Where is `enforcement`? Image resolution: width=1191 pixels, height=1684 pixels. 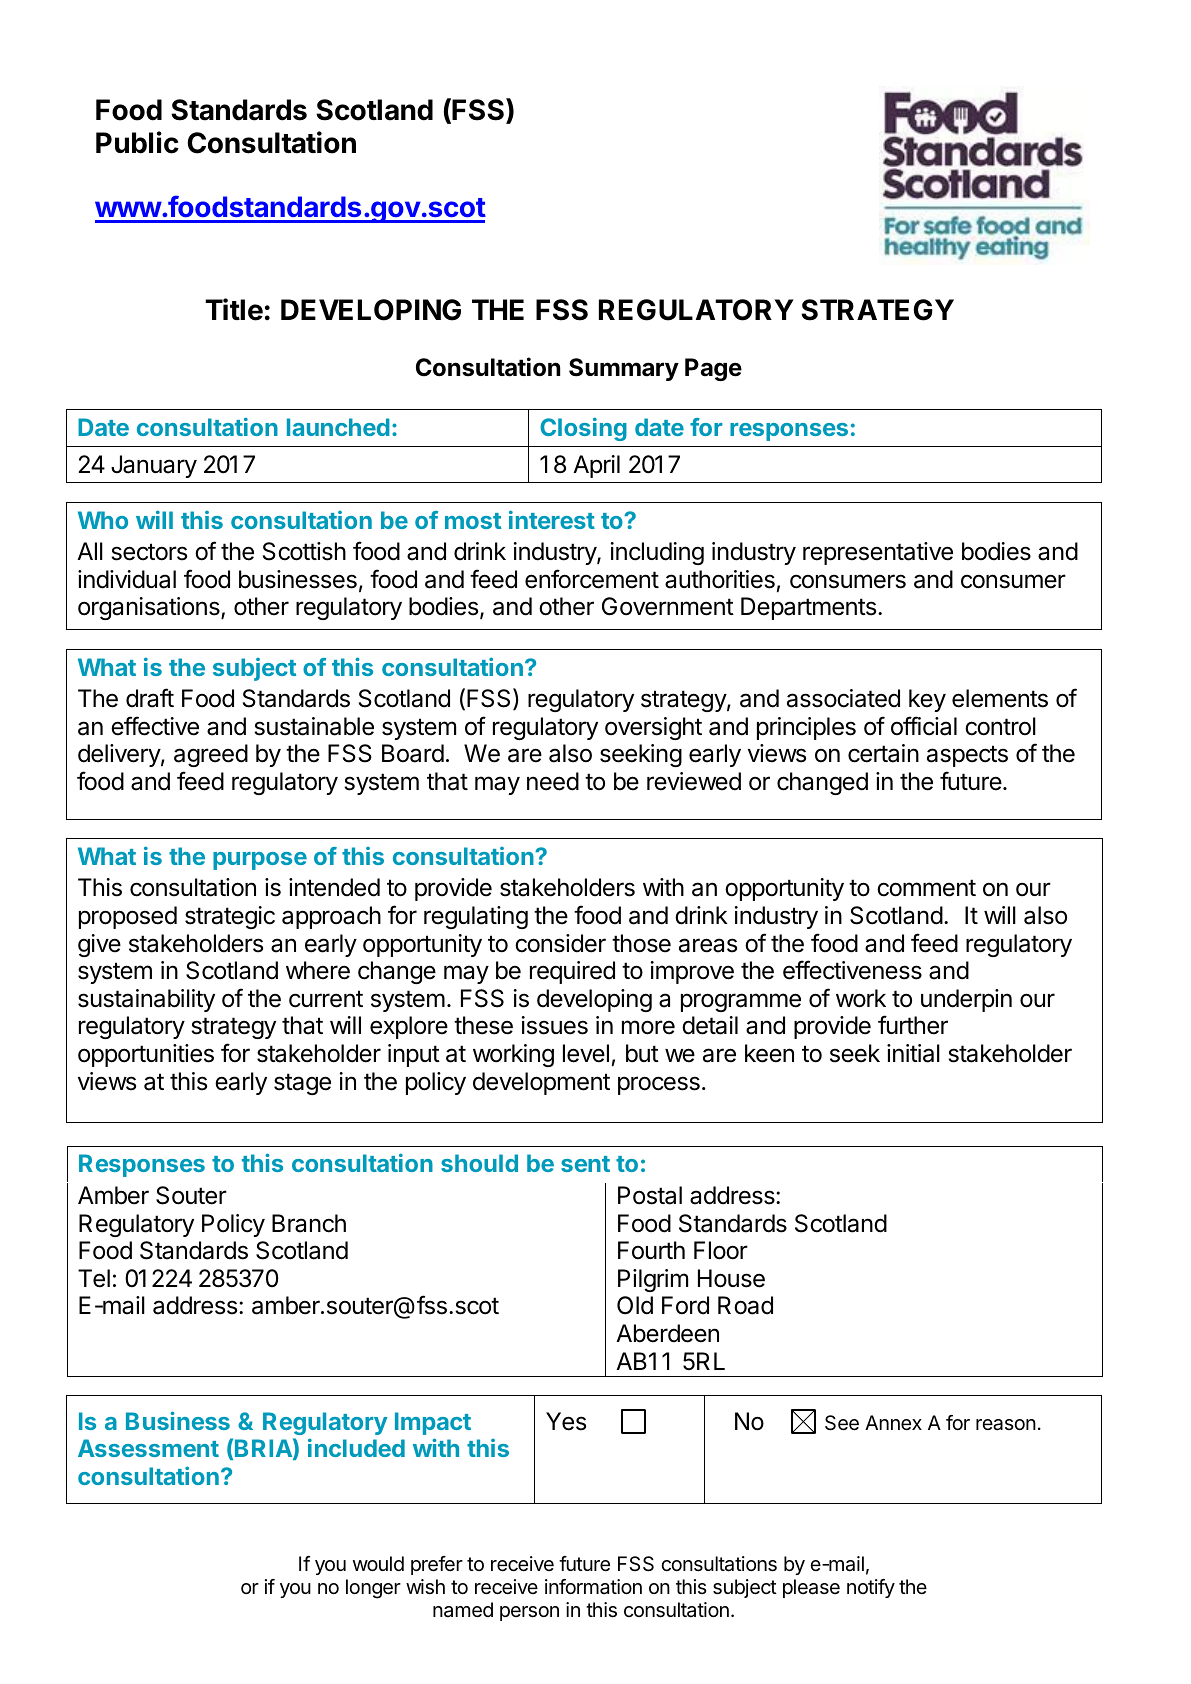 enforcement is located at coordinates (592, 579).
